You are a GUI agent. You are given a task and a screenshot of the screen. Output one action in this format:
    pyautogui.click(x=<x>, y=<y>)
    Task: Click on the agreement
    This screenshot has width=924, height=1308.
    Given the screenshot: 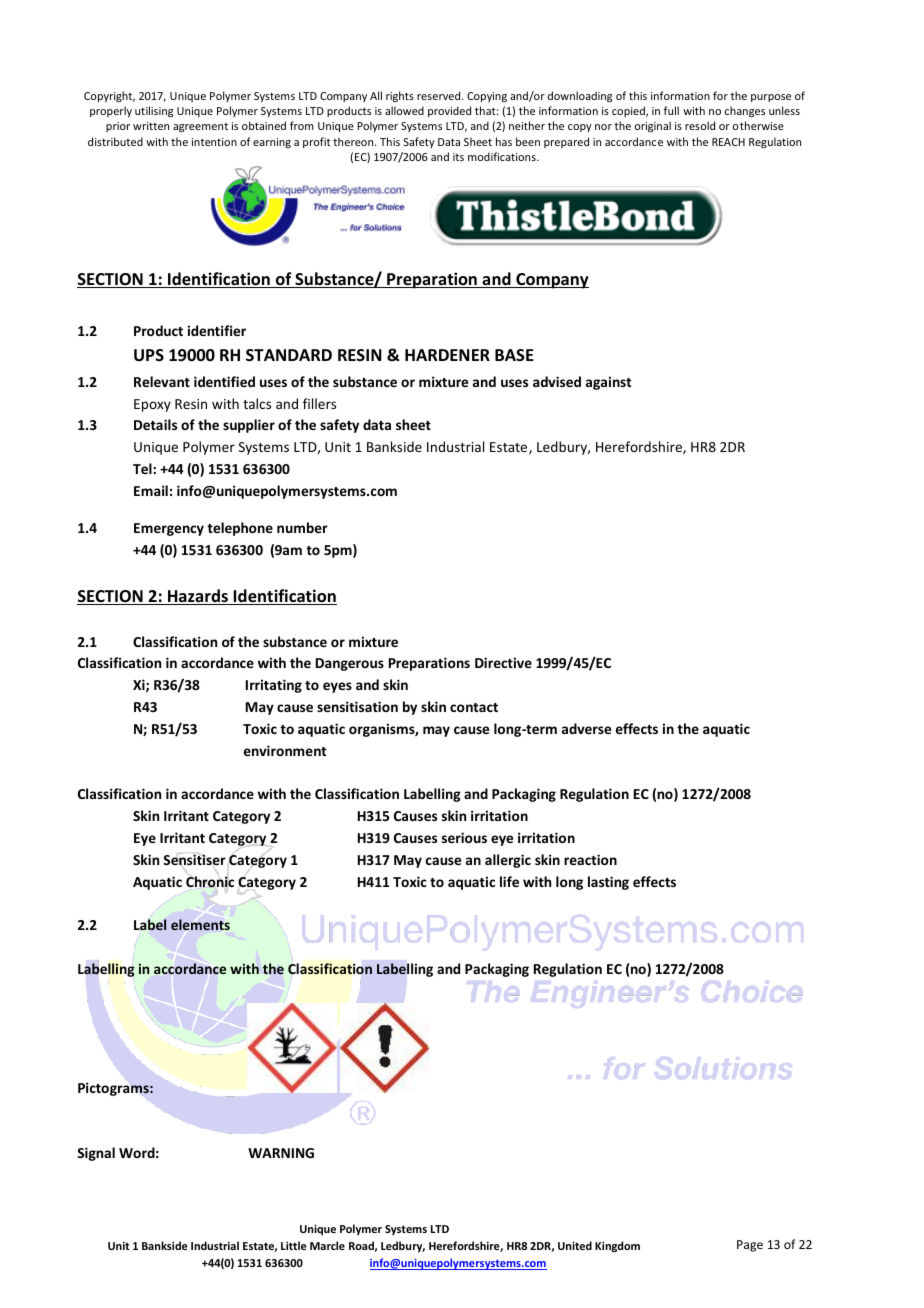 What is the action you would take?
    pyautogui.click(x=200, y=128)
